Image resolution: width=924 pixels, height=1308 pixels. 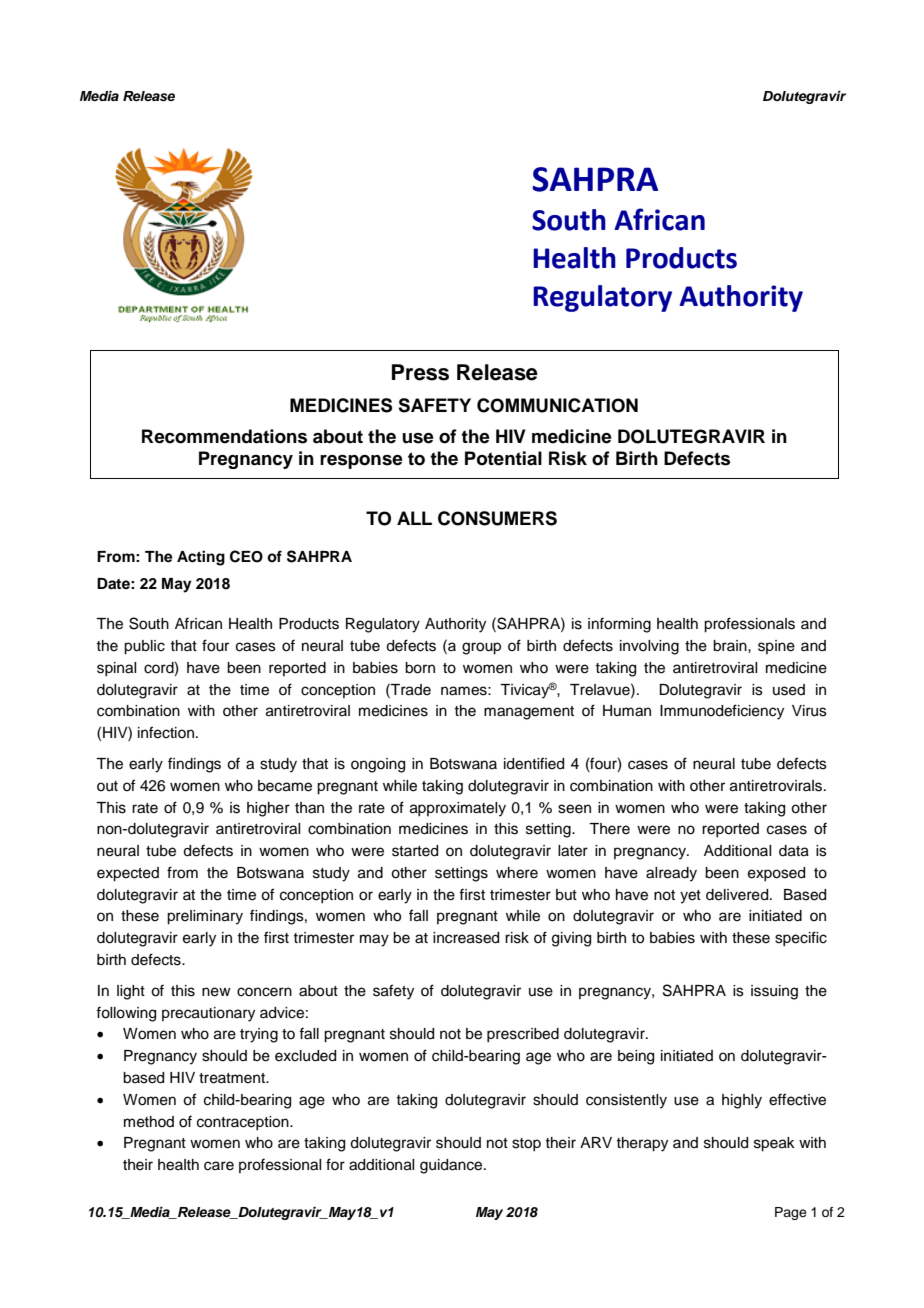 I want to click on issuing, so click(x=774, y=992).
